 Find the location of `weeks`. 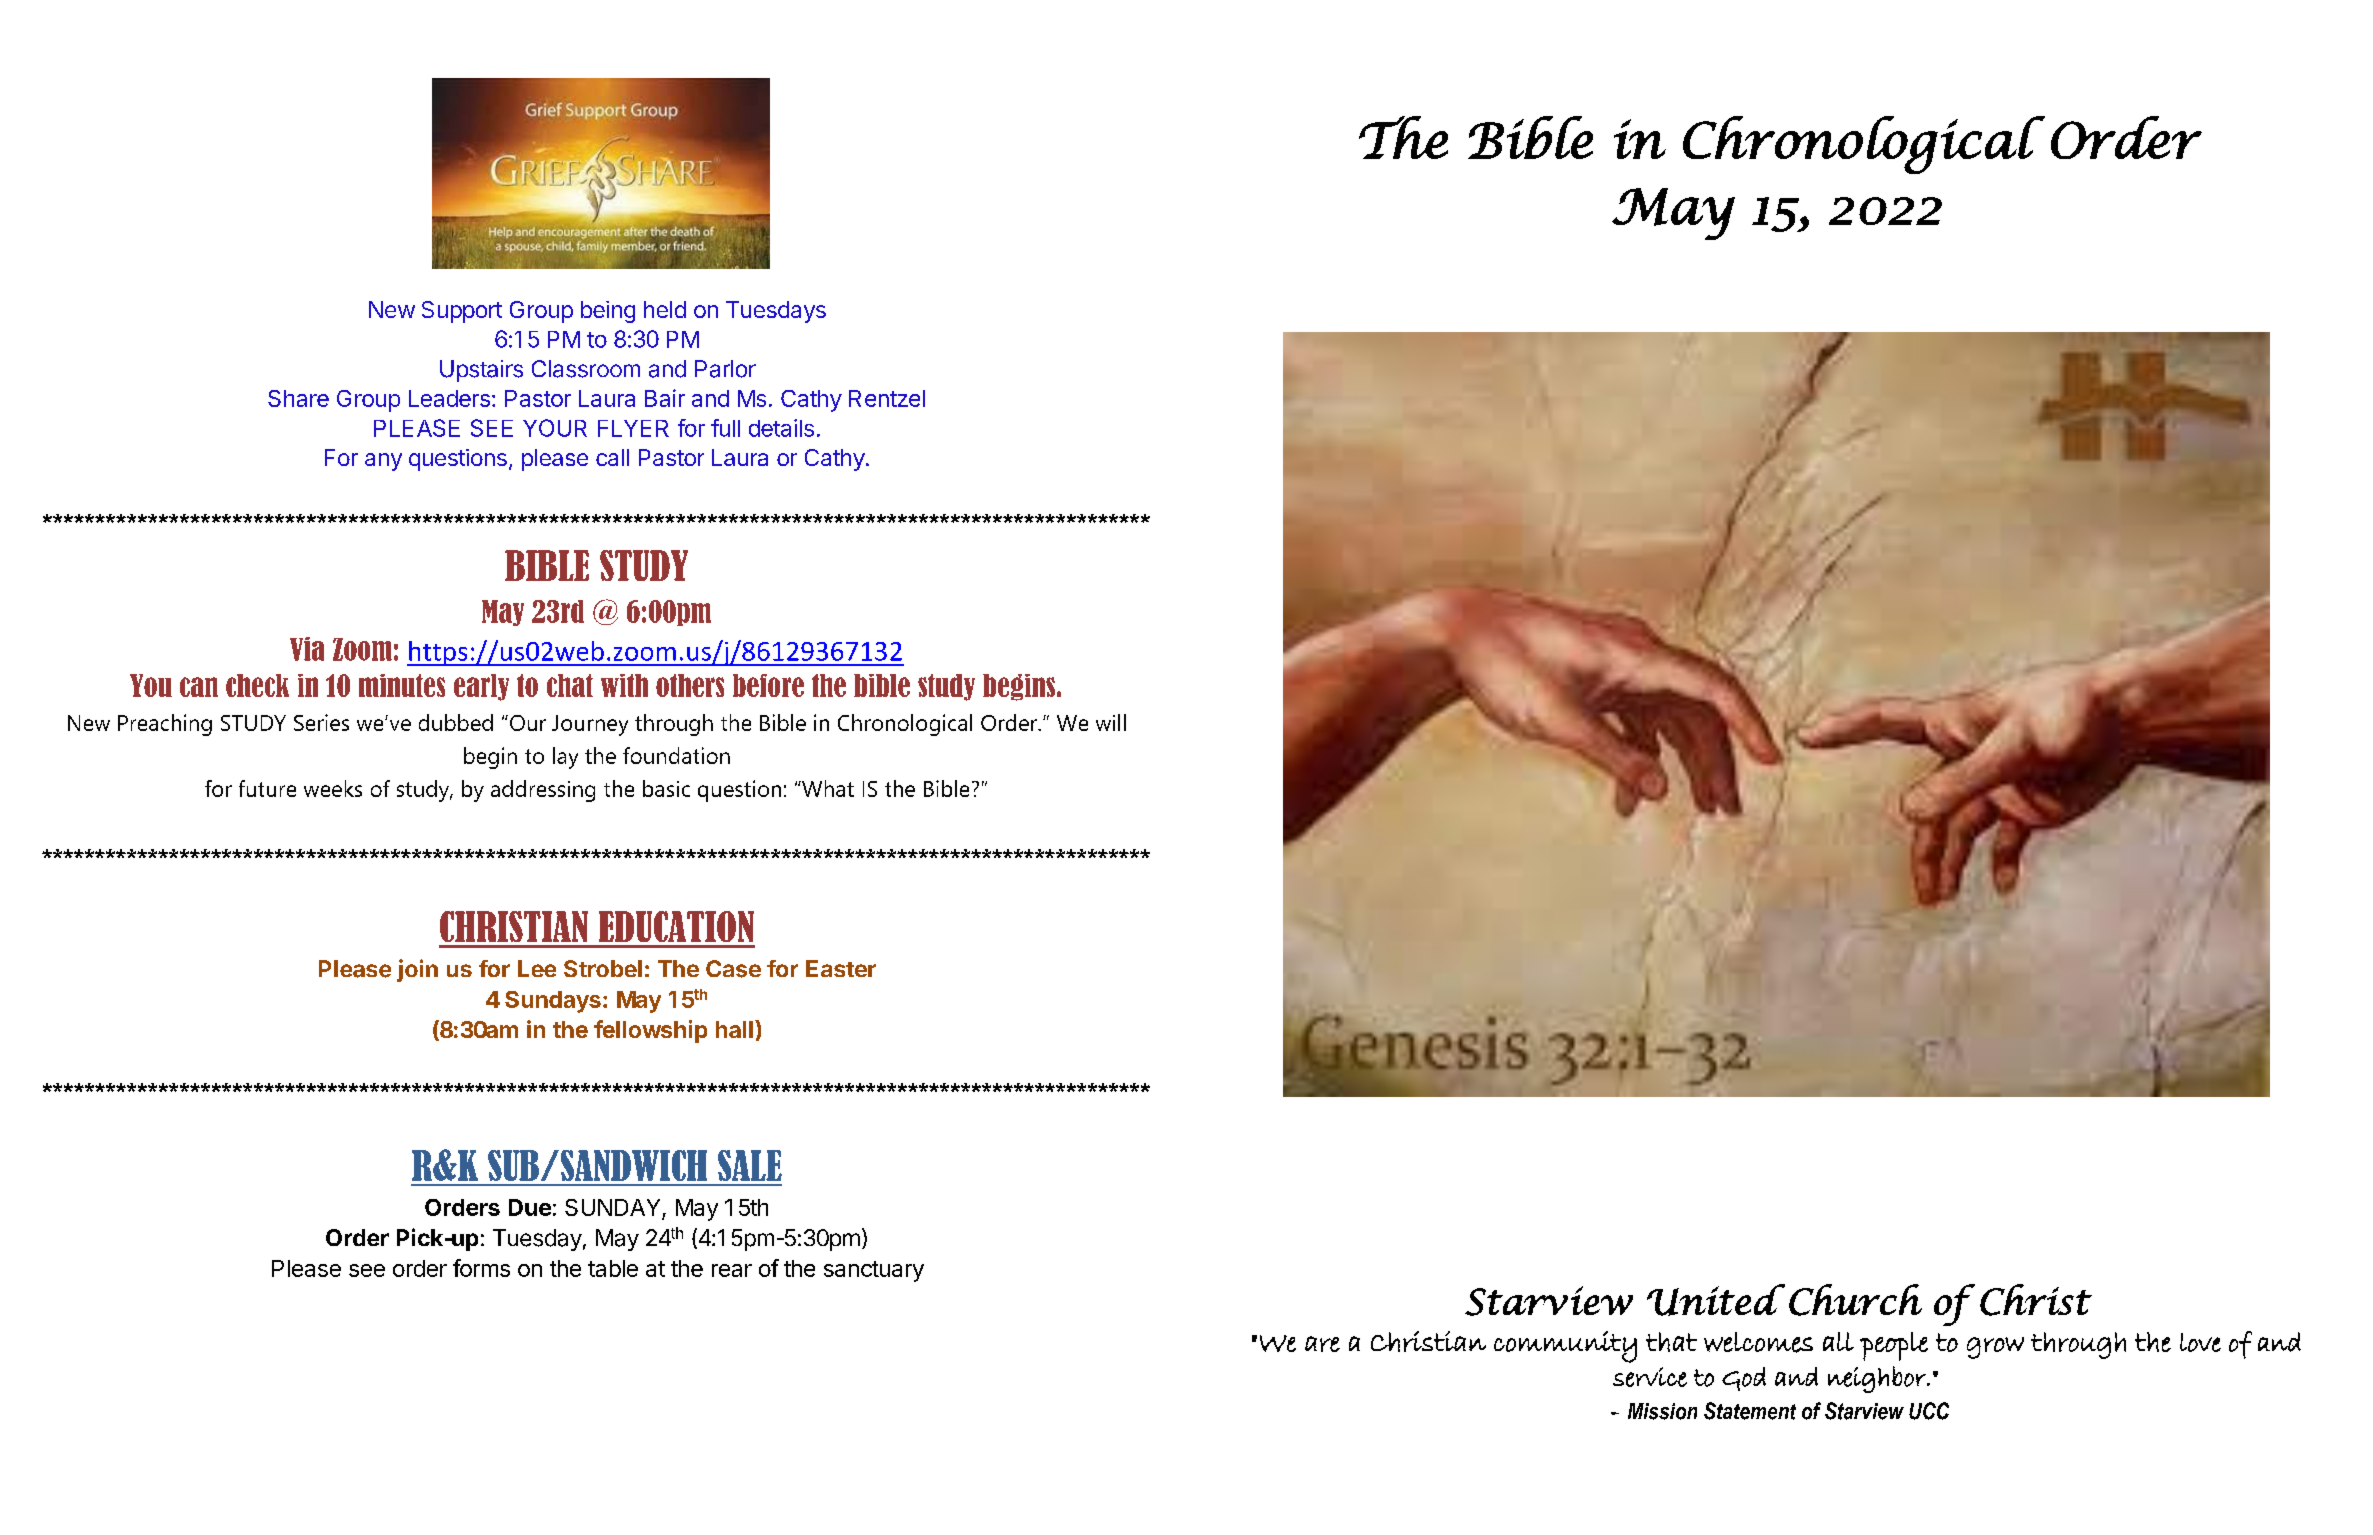

weeks is located at coordinates (333, 788).
